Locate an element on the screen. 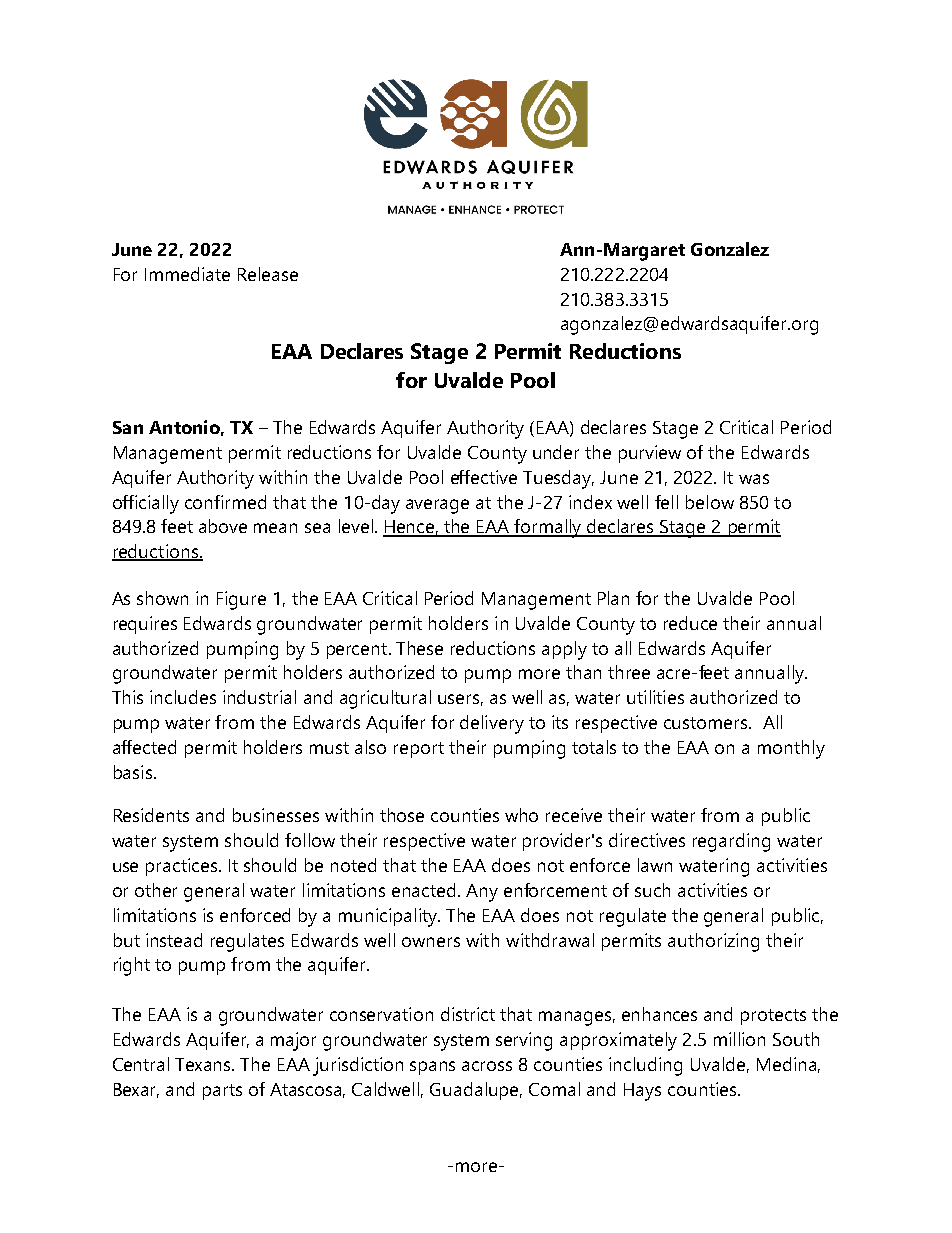 Image resolution: width=952 pixels, height=1233 pixels. These is located at coordinates (419, 648).
